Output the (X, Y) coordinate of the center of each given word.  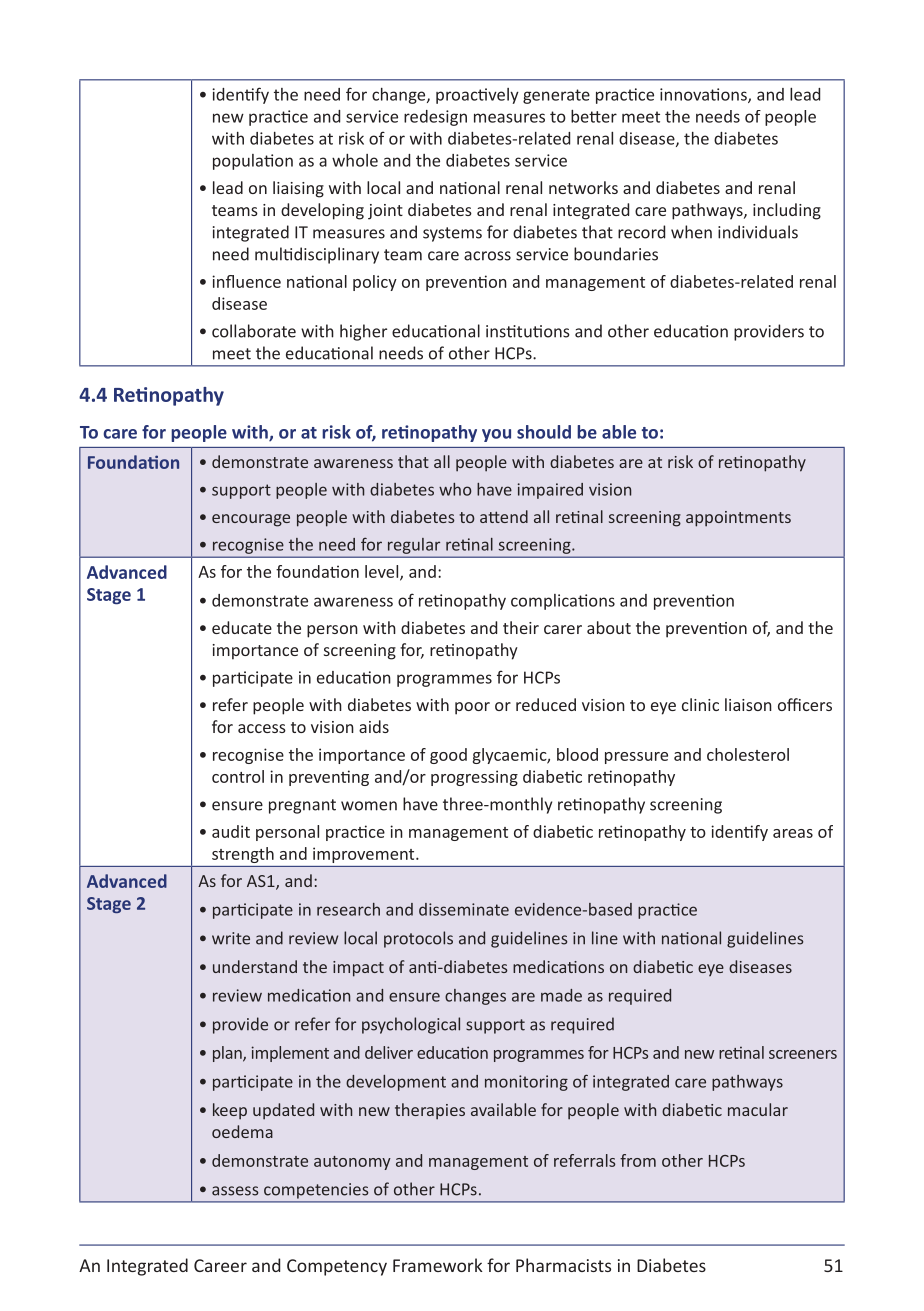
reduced (546, 704)
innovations (704, 95)
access (262, 728)
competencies (316, 1191)
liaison (748, 704)
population (253, 162)
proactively (477, 96)
